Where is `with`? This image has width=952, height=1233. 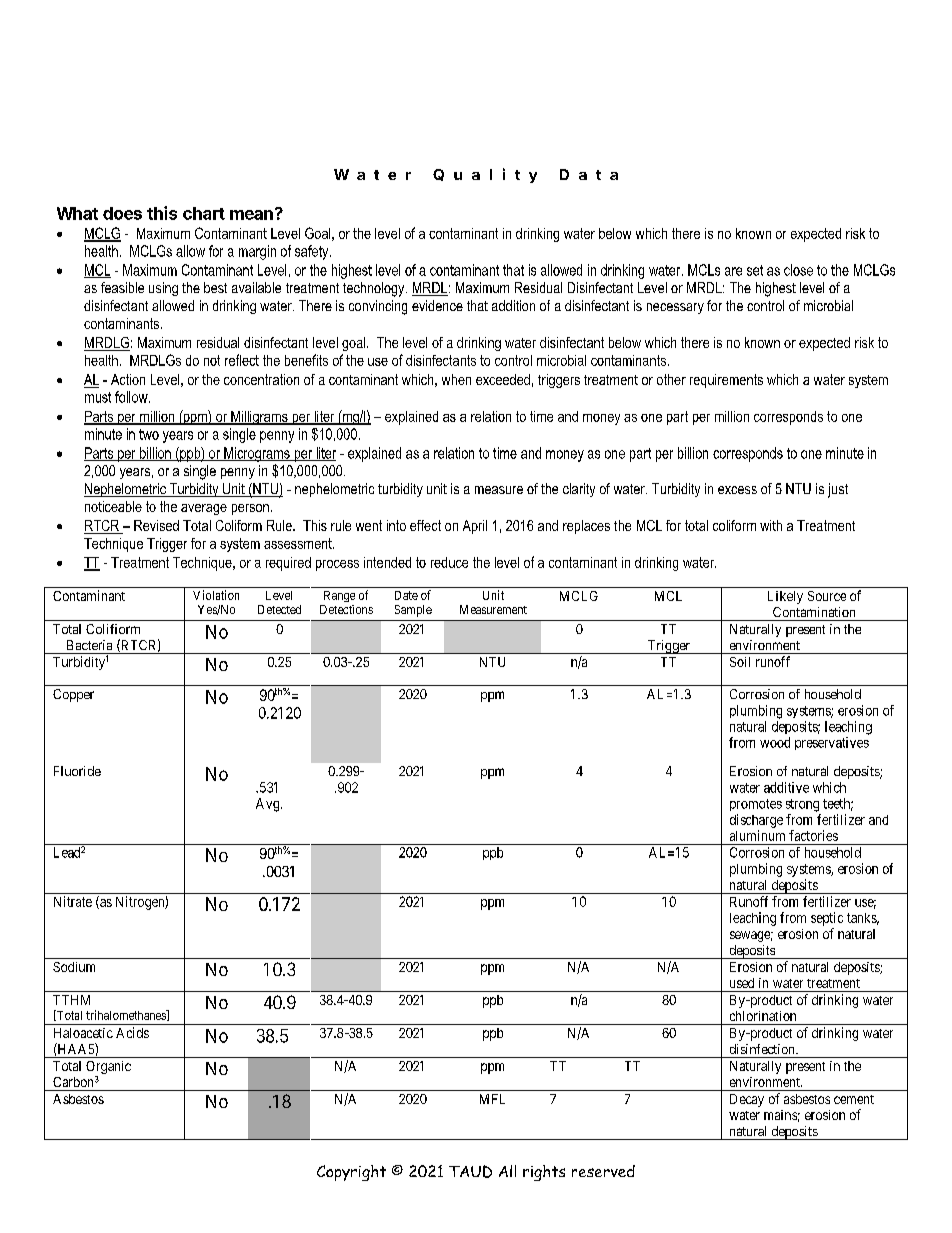
with is located at coordinates (771, 525).
